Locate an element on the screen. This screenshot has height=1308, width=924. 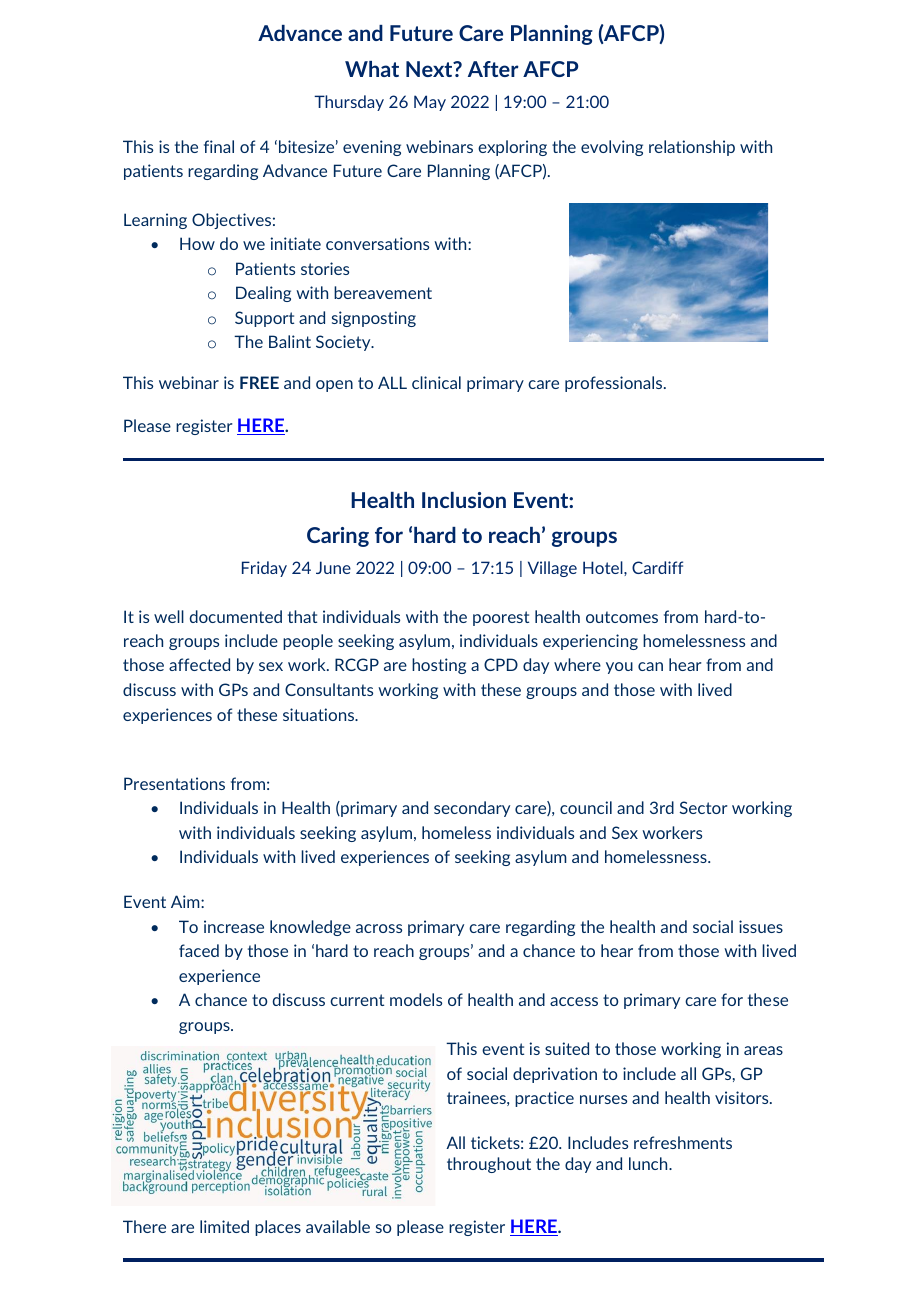
limited is located at coordinates (224, 1226).
